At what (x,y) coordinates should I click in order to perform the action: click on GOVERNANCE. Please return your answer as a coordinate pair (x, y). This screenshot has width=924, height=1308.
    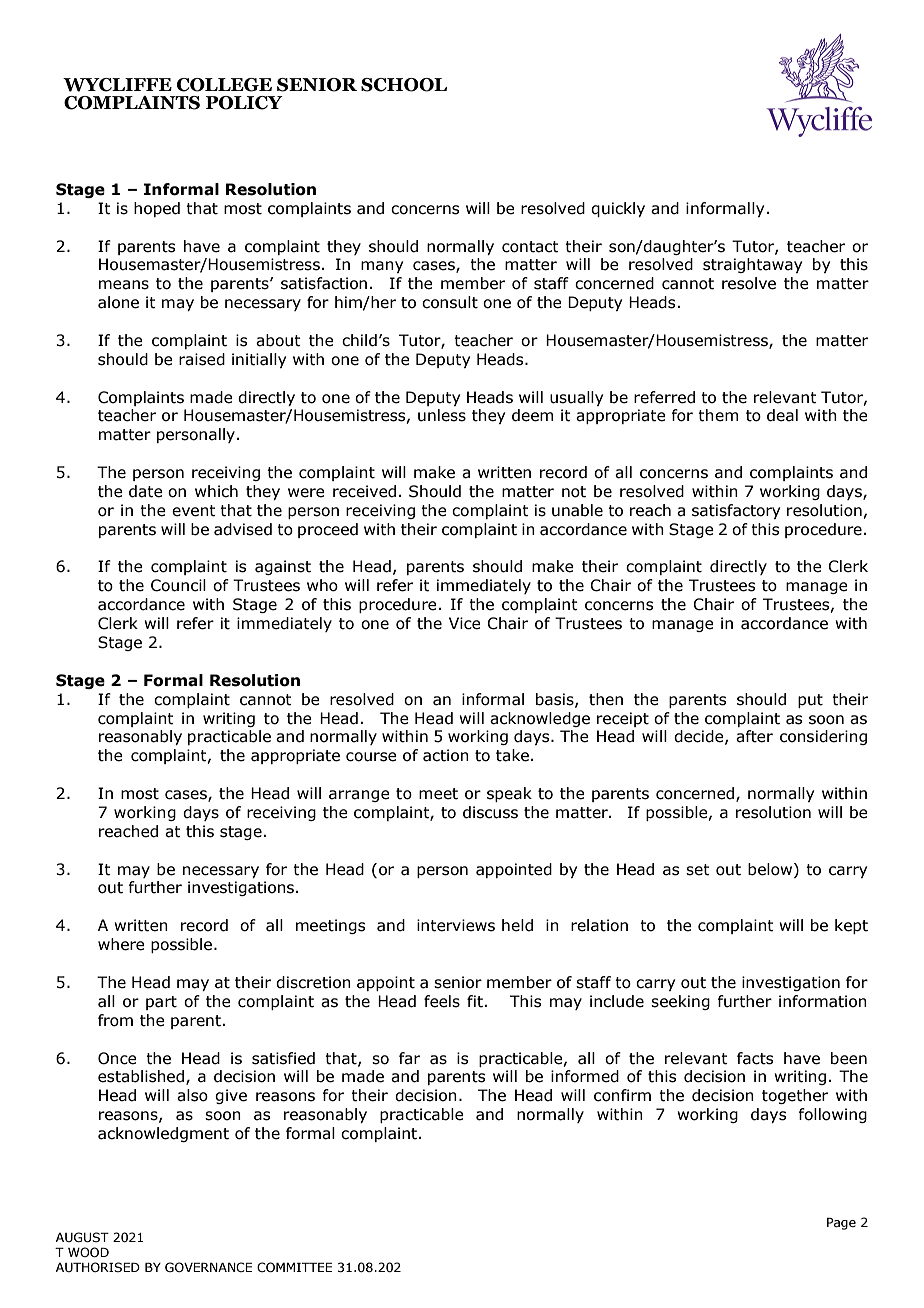
    Looking at the image, I should click on (208, 1267).
